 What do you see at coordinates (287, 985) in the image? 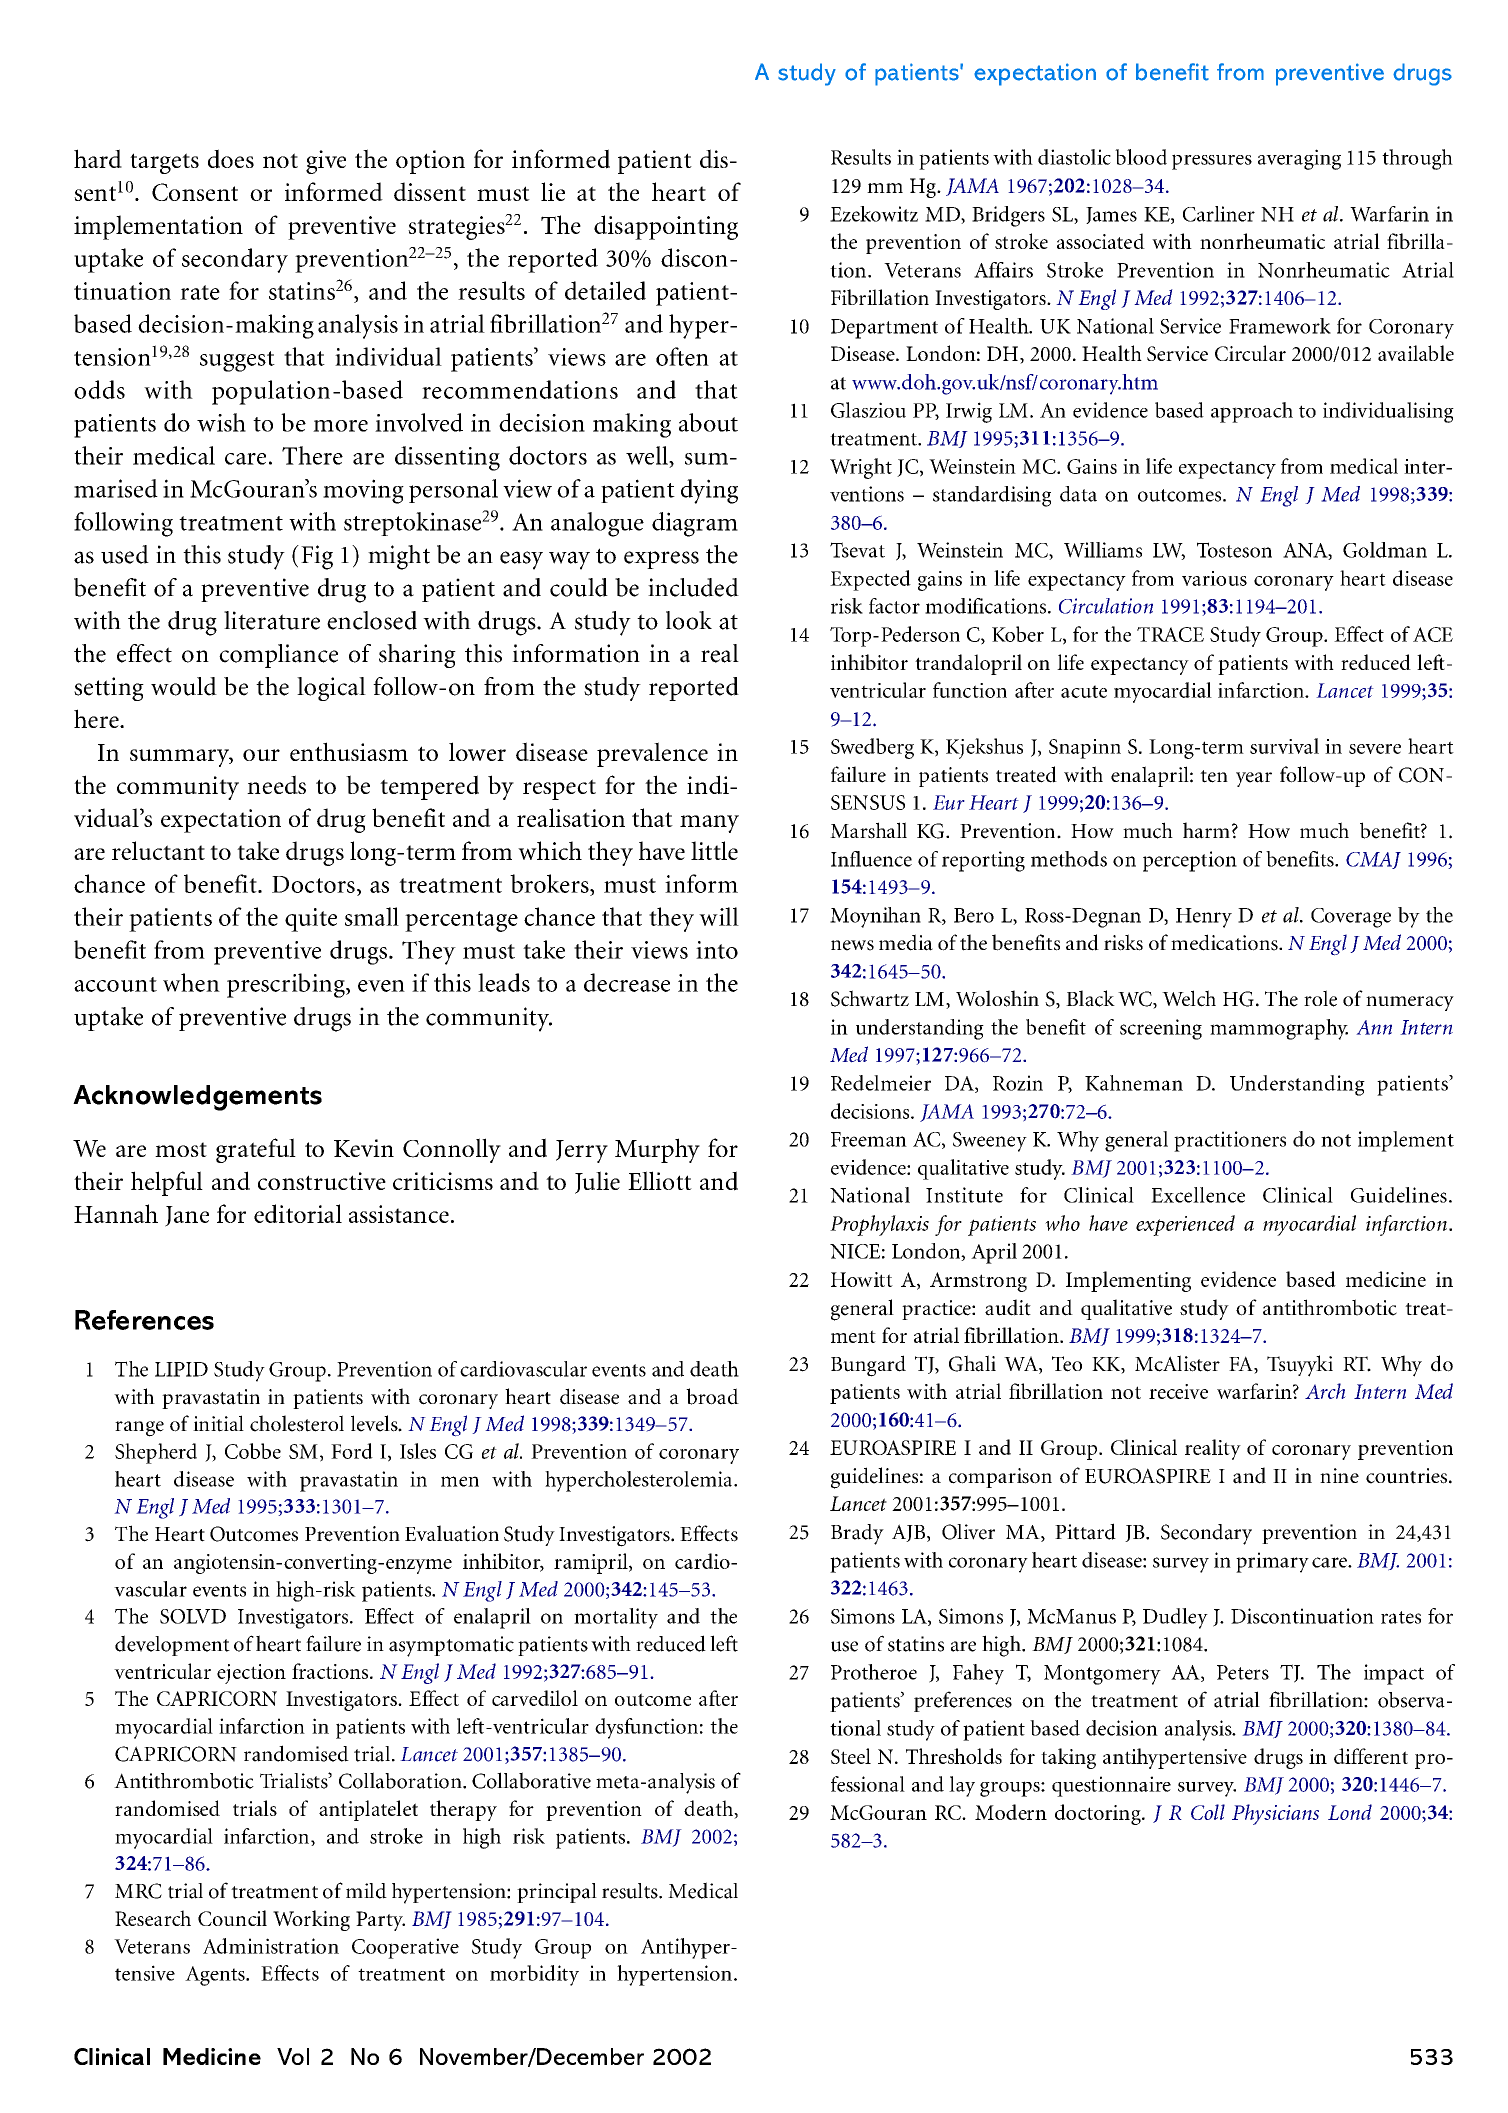
I see `prescribing` at bounding box center [287, 985].
